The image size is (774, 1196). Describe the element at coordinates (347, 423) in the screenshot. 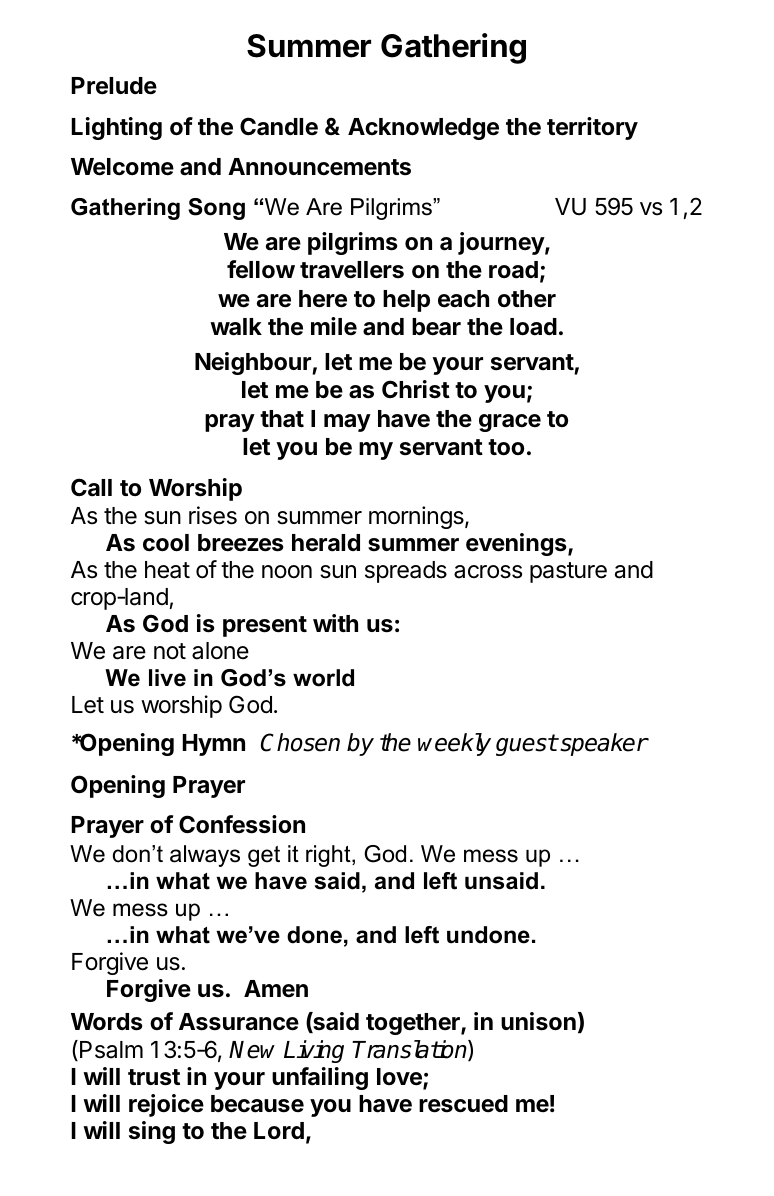

I see `may` at that location.
